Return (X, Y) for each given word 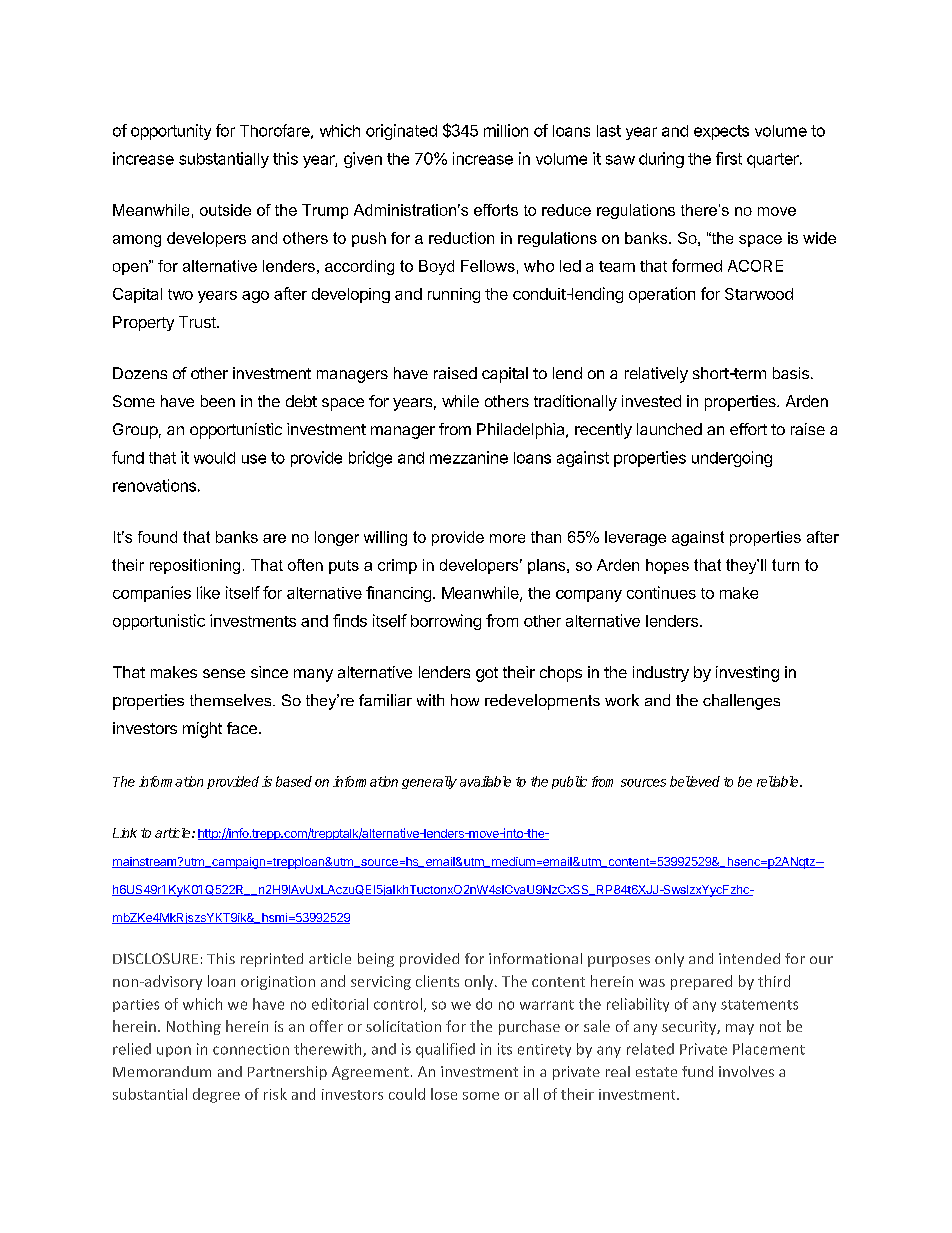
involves (746, 1071)
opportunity (171, 132)
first (729, 158)
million (506, 130)
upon (174, 1051)
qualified (445, 1050)
